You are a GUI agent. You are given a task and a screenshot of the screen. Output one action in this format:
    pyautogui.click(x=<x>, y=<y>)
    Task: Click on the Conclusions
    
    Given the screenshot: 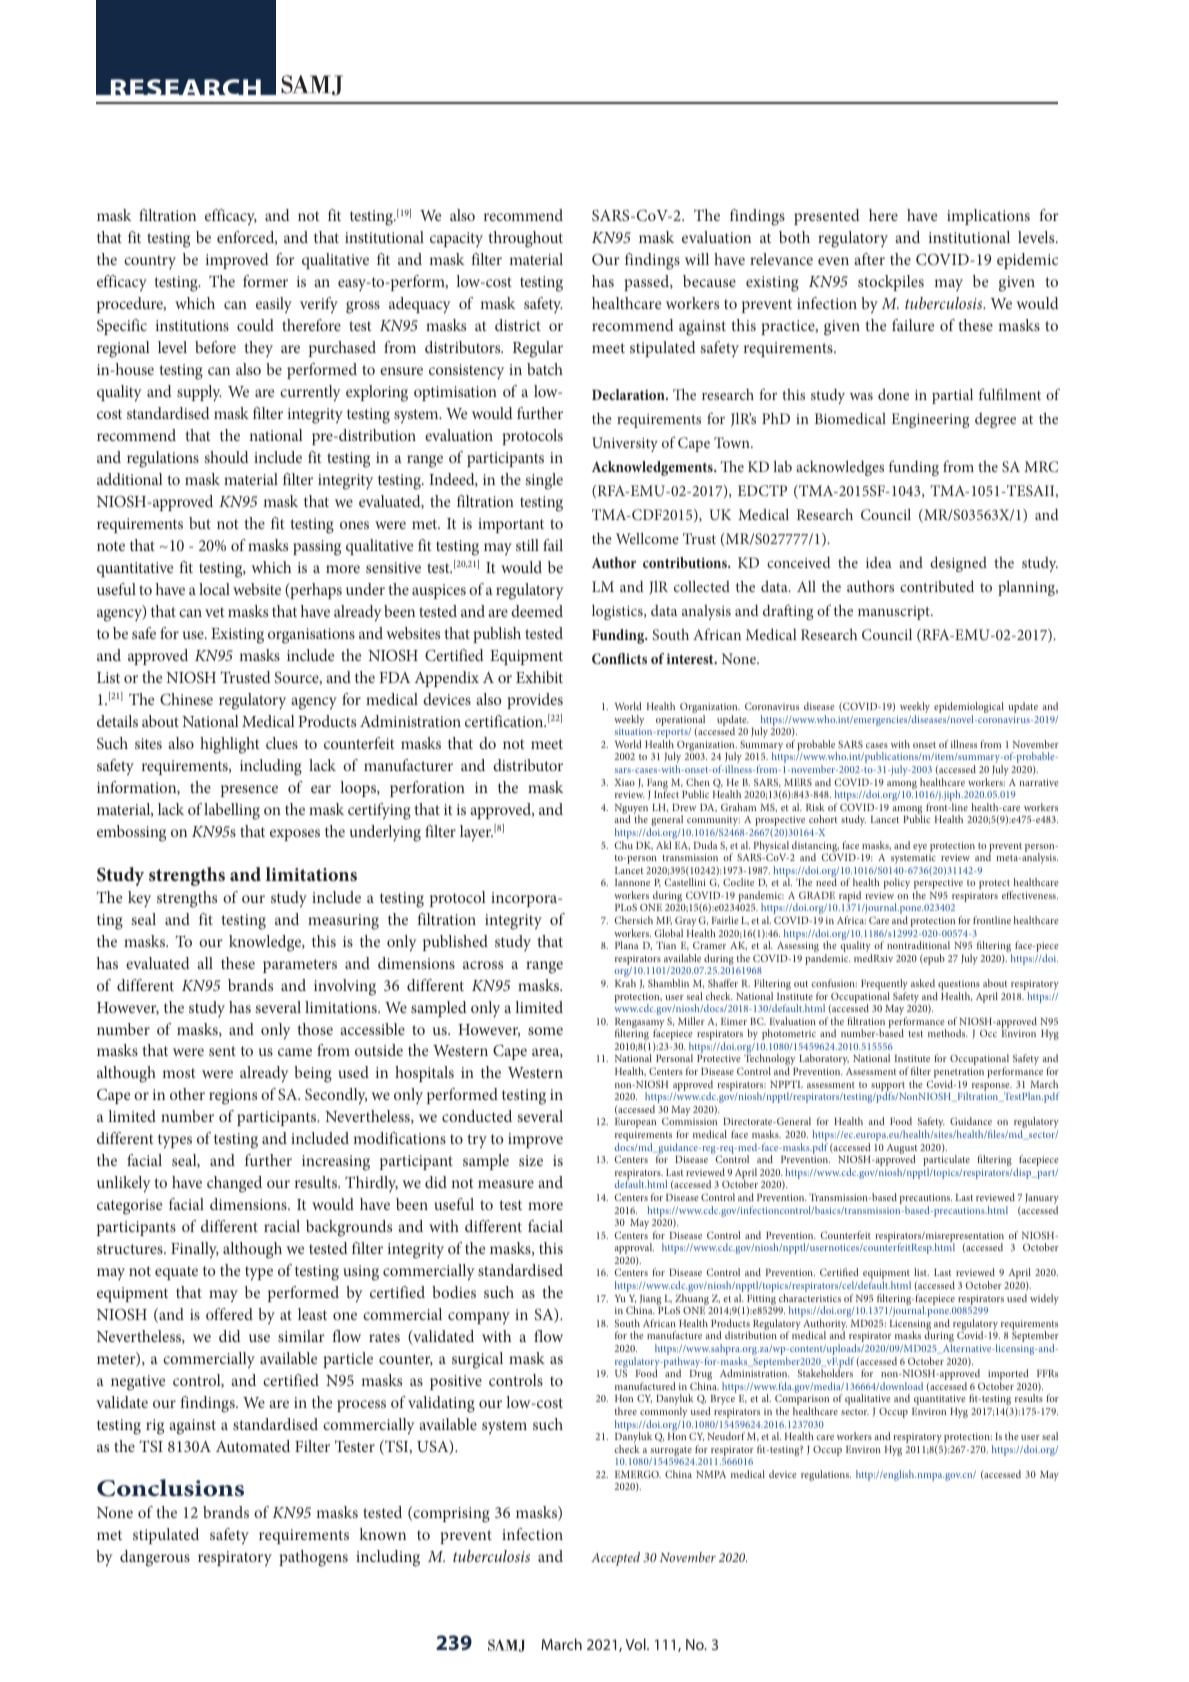 What is the action you would take?
    pyautogui.click(x=170, y=1488)
